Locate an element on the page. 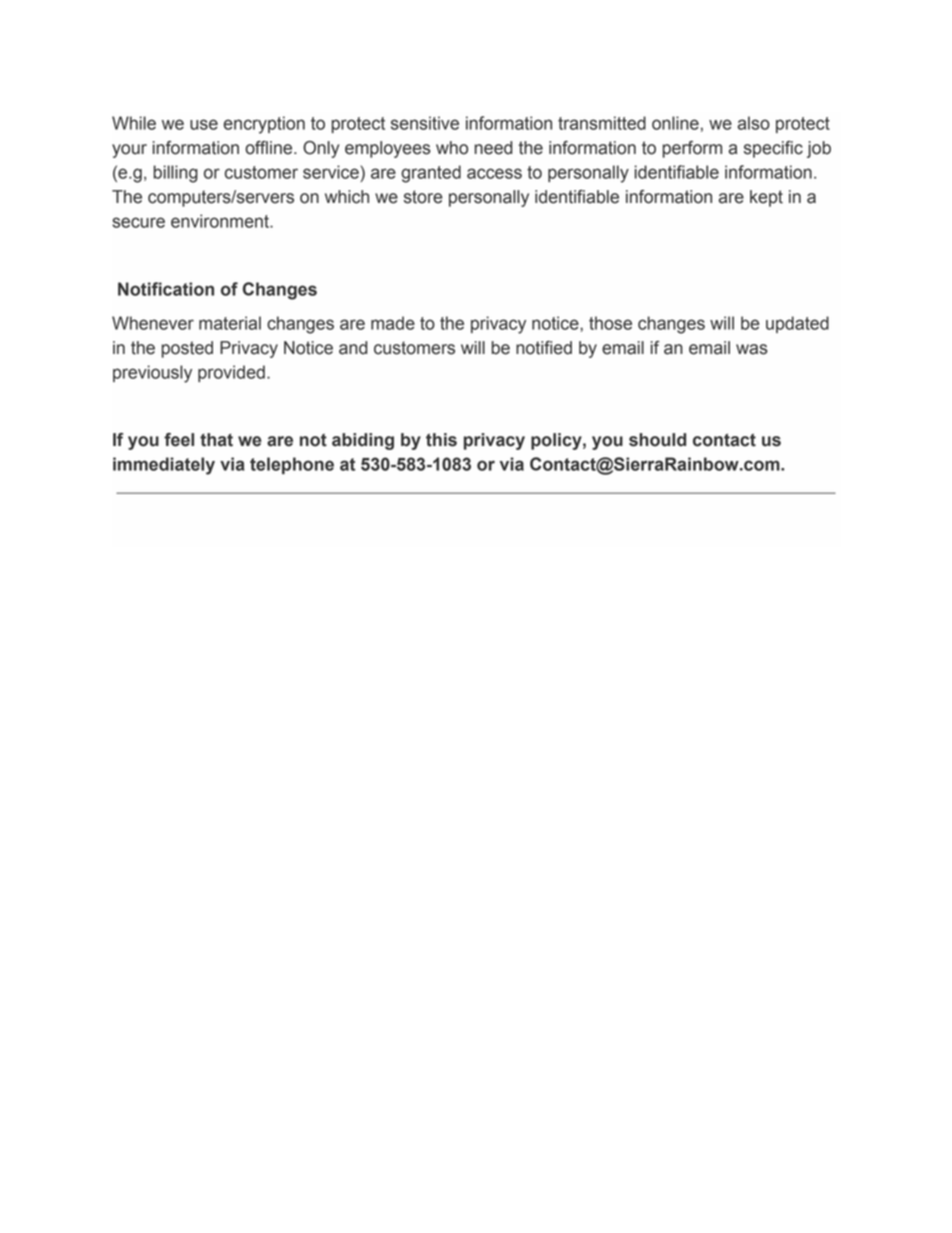 The width and height of the page is (952, 1233). use is located at coordinates (204, 124).
